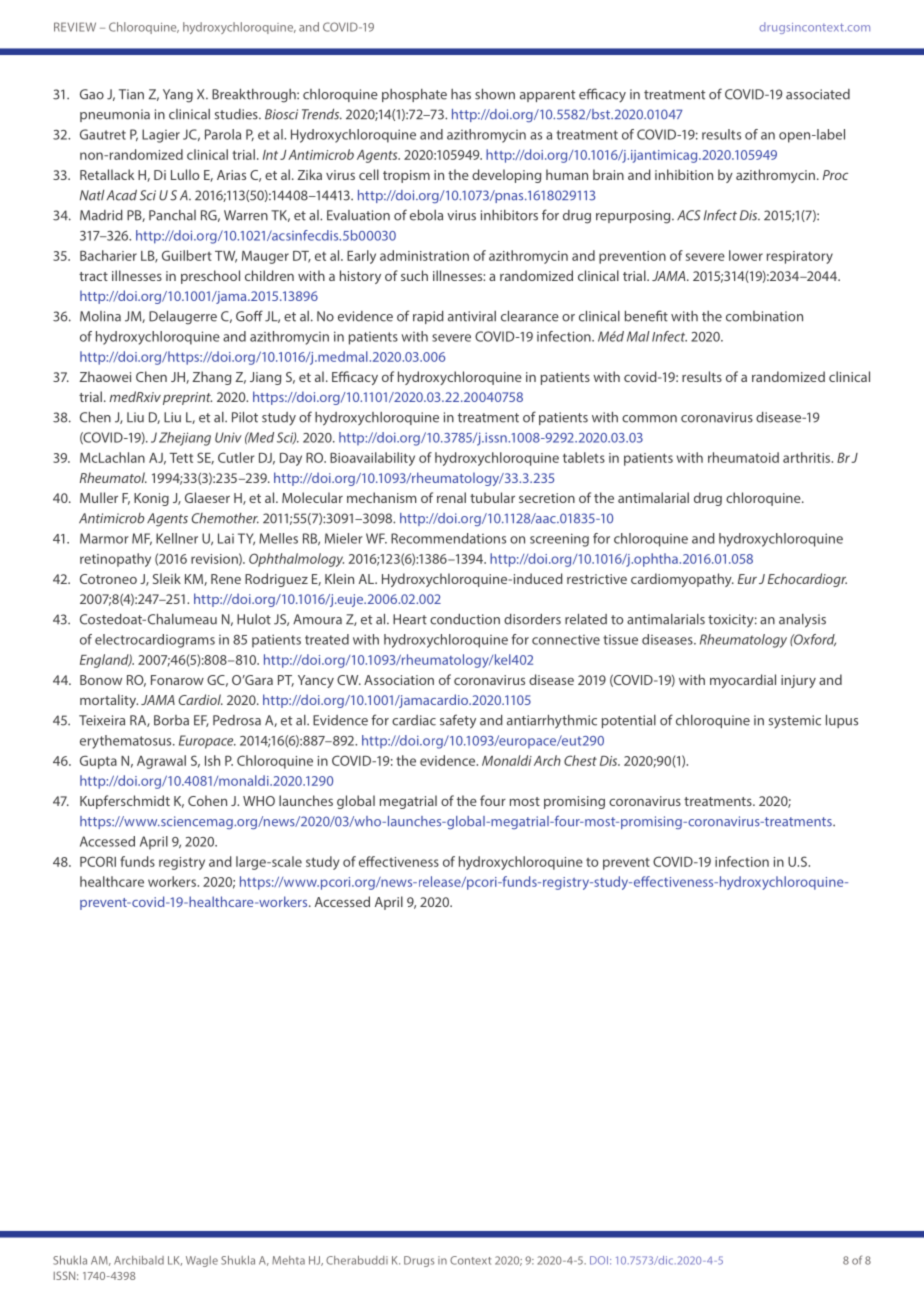 Image resolution: width=924 pixels, height=1308 pixels. I want to click on antiviral, so click(472, 316).
